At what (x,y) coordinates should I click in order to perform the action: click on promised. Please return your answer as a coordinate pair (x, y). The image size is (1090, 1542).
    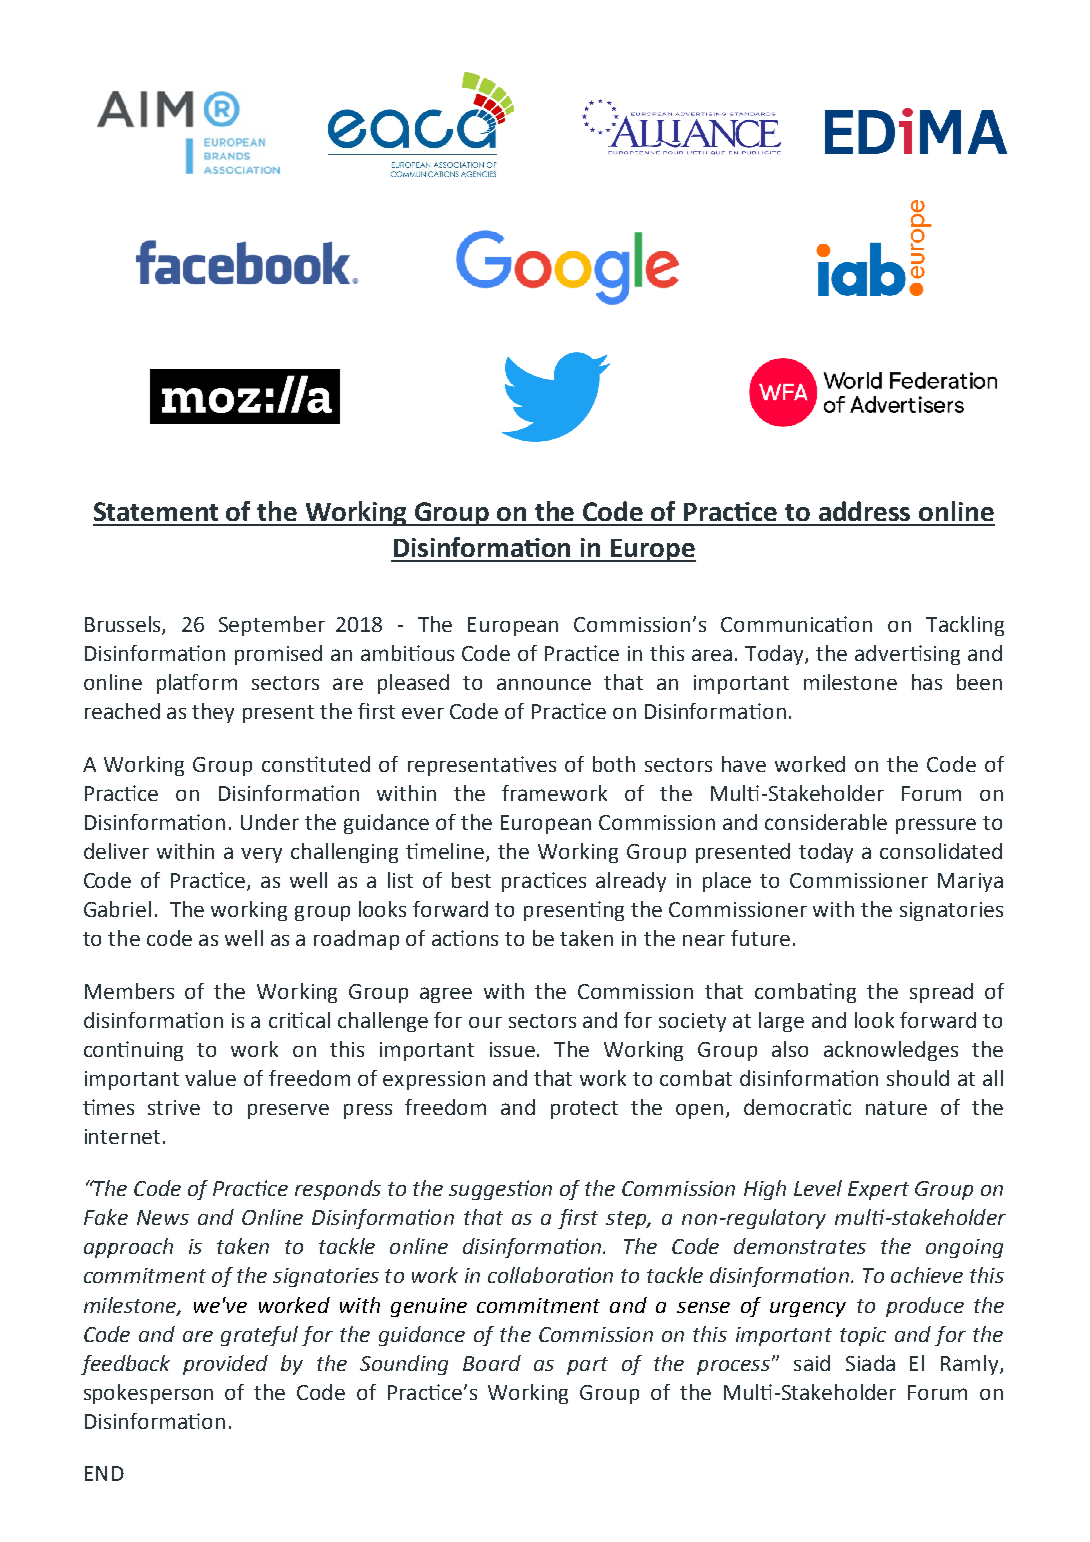
    Looking at the image, I should click on (278, 655).
